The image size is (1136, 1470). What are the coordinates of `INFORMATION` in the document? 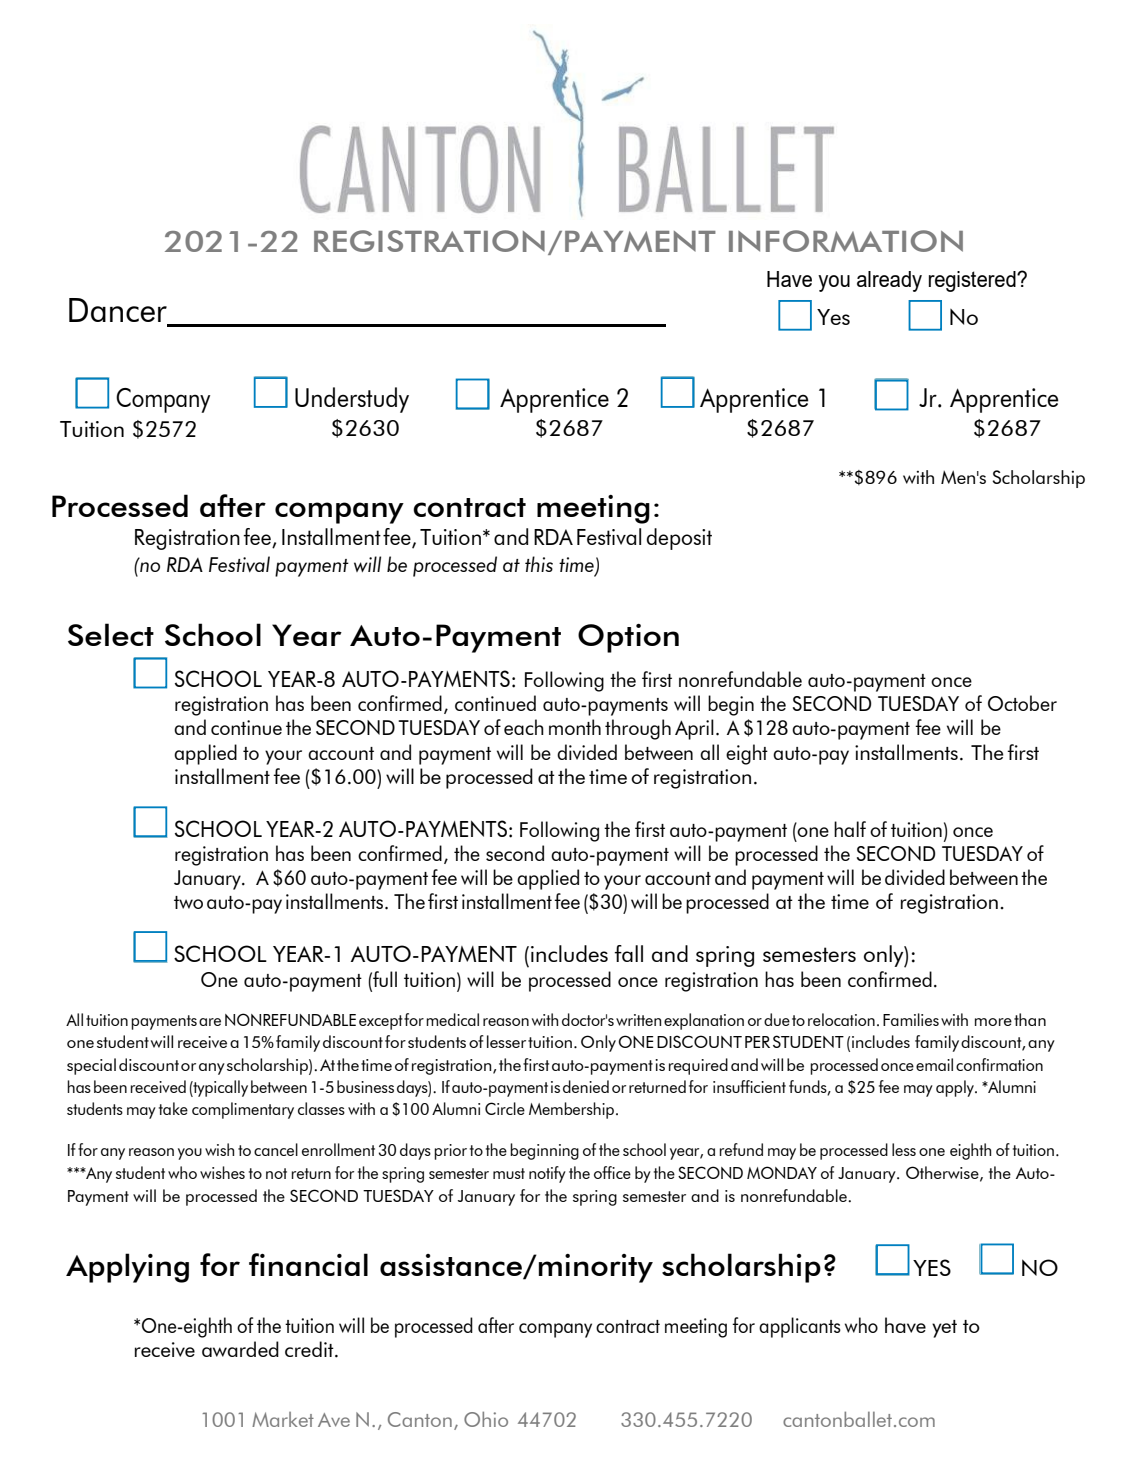 It's located at (846, 241).
